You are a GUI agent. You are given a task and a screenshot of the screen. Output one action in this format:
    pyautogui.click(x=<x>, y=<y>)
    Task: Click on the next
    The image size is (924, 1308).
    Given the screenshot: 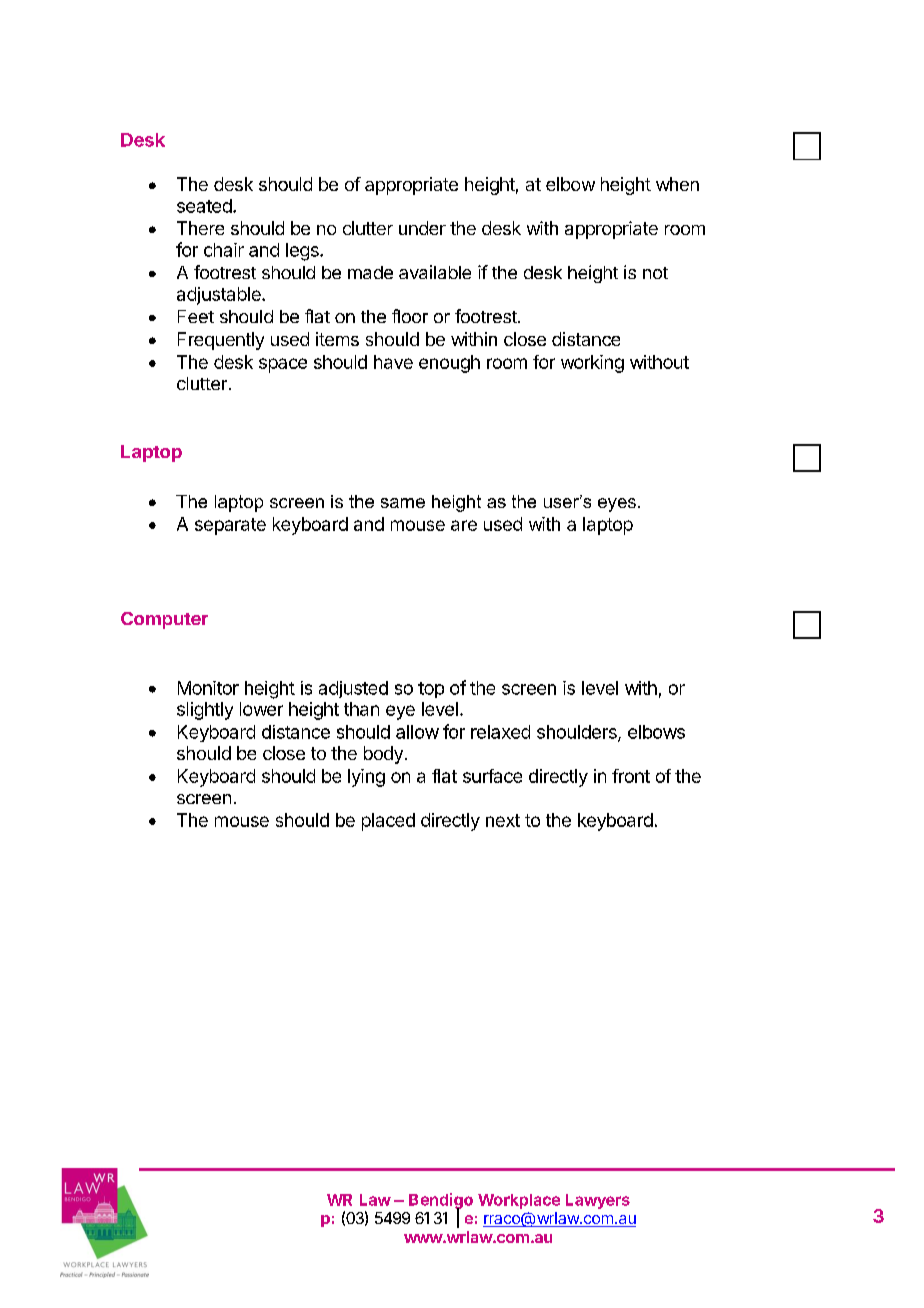 What is the action you would take?
    pyautogui.click(x=503, y=820)
